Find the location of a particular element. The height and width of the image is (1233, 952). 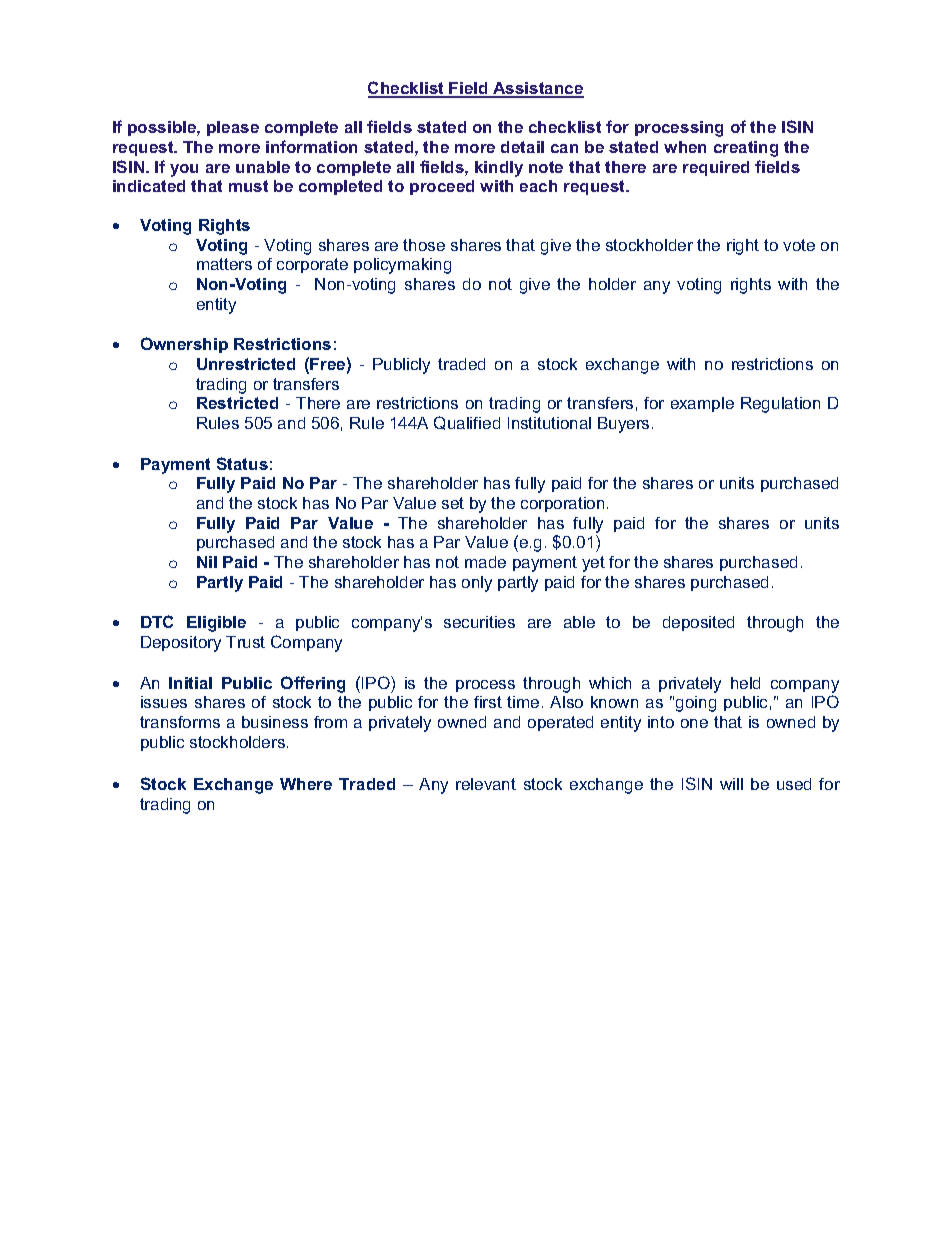

Where is located at coordinates (306, 784).
